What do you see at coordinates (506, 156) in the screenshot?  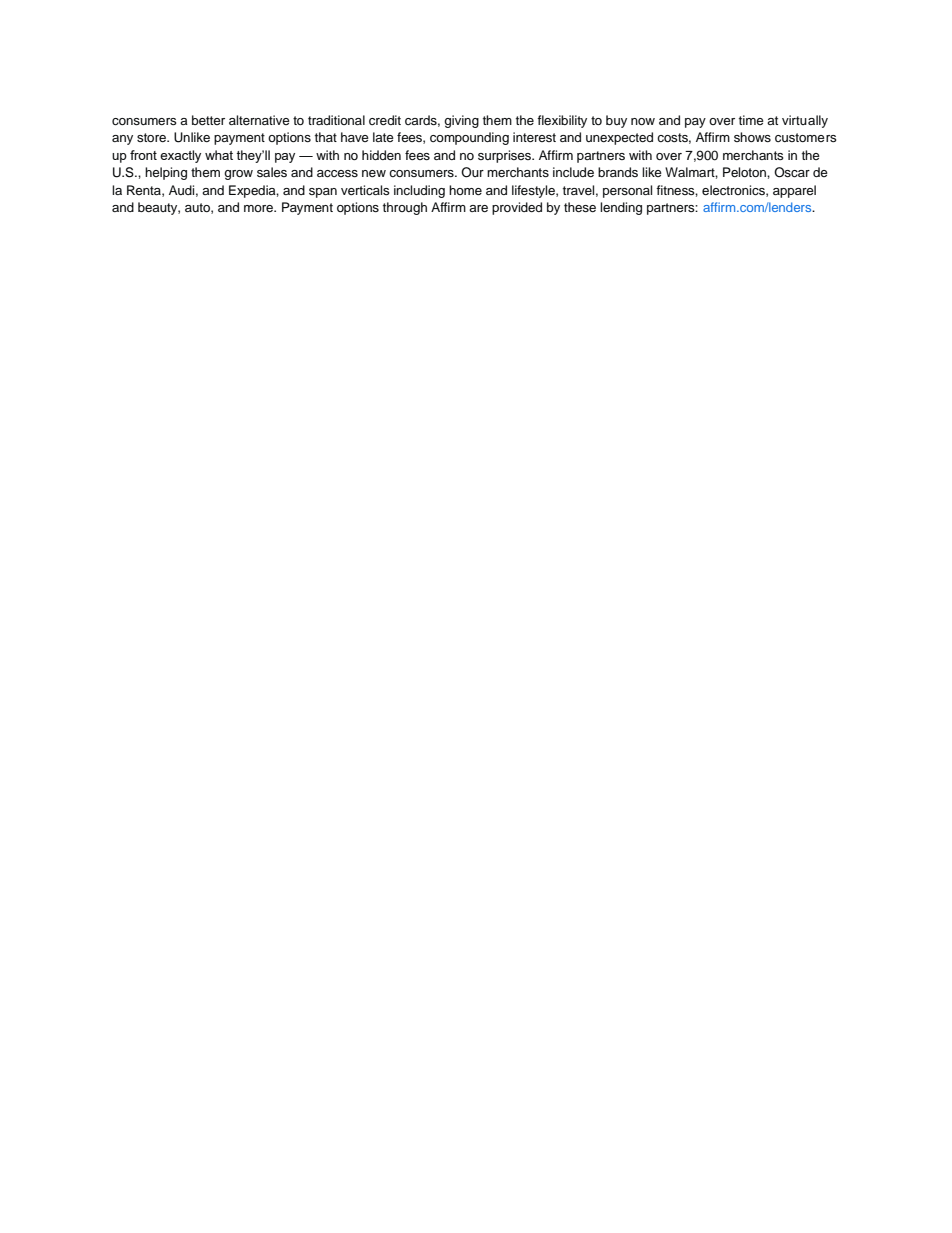 I see `surprises` at bounding box center [506, 156].
